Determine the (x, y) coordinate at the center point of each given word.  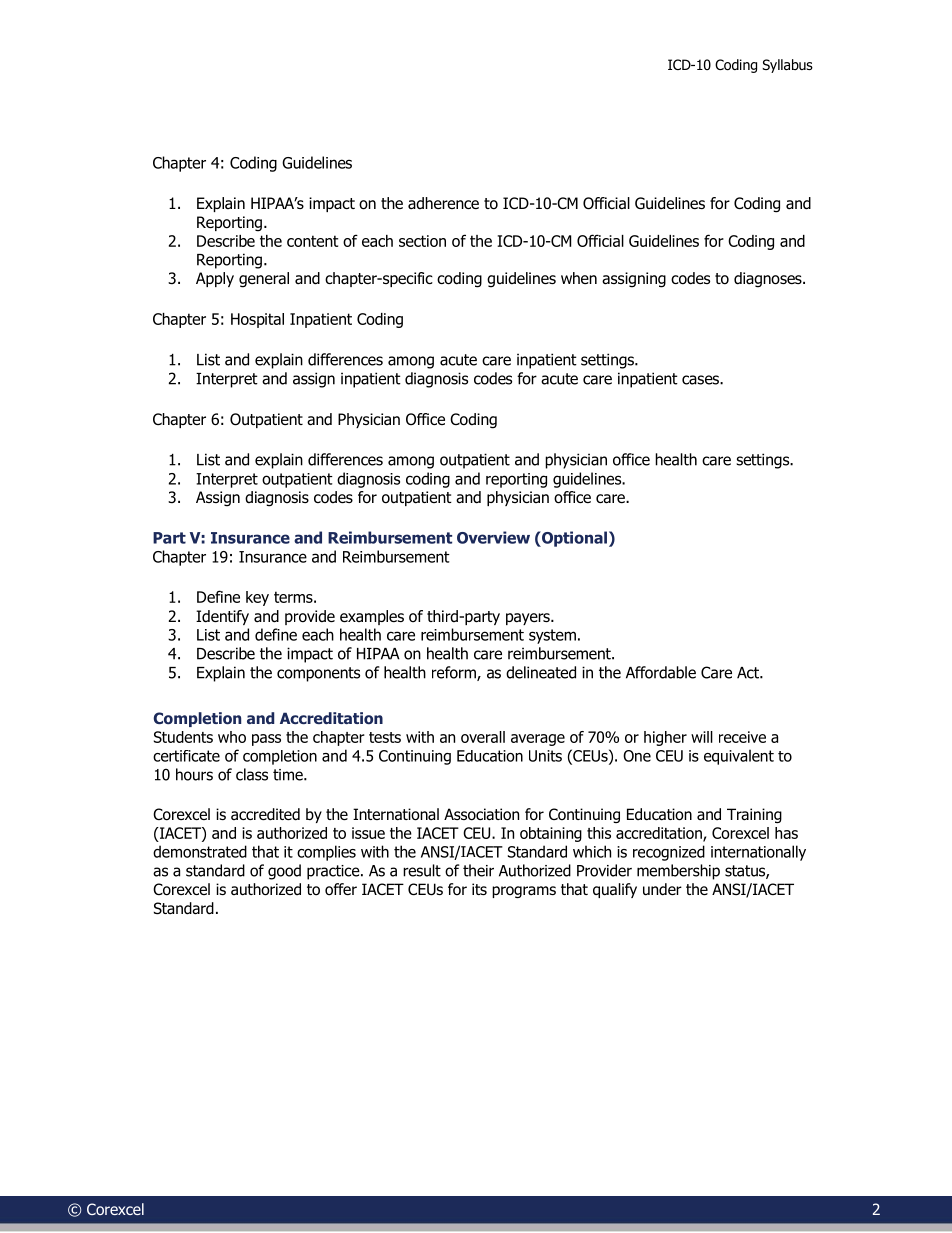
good (284, 872)
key (257, 598)
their (478, 870)
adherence (443, 203)
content (312, 241)
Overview (493, 537)
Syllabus (787, 66)
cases (701, 380)
